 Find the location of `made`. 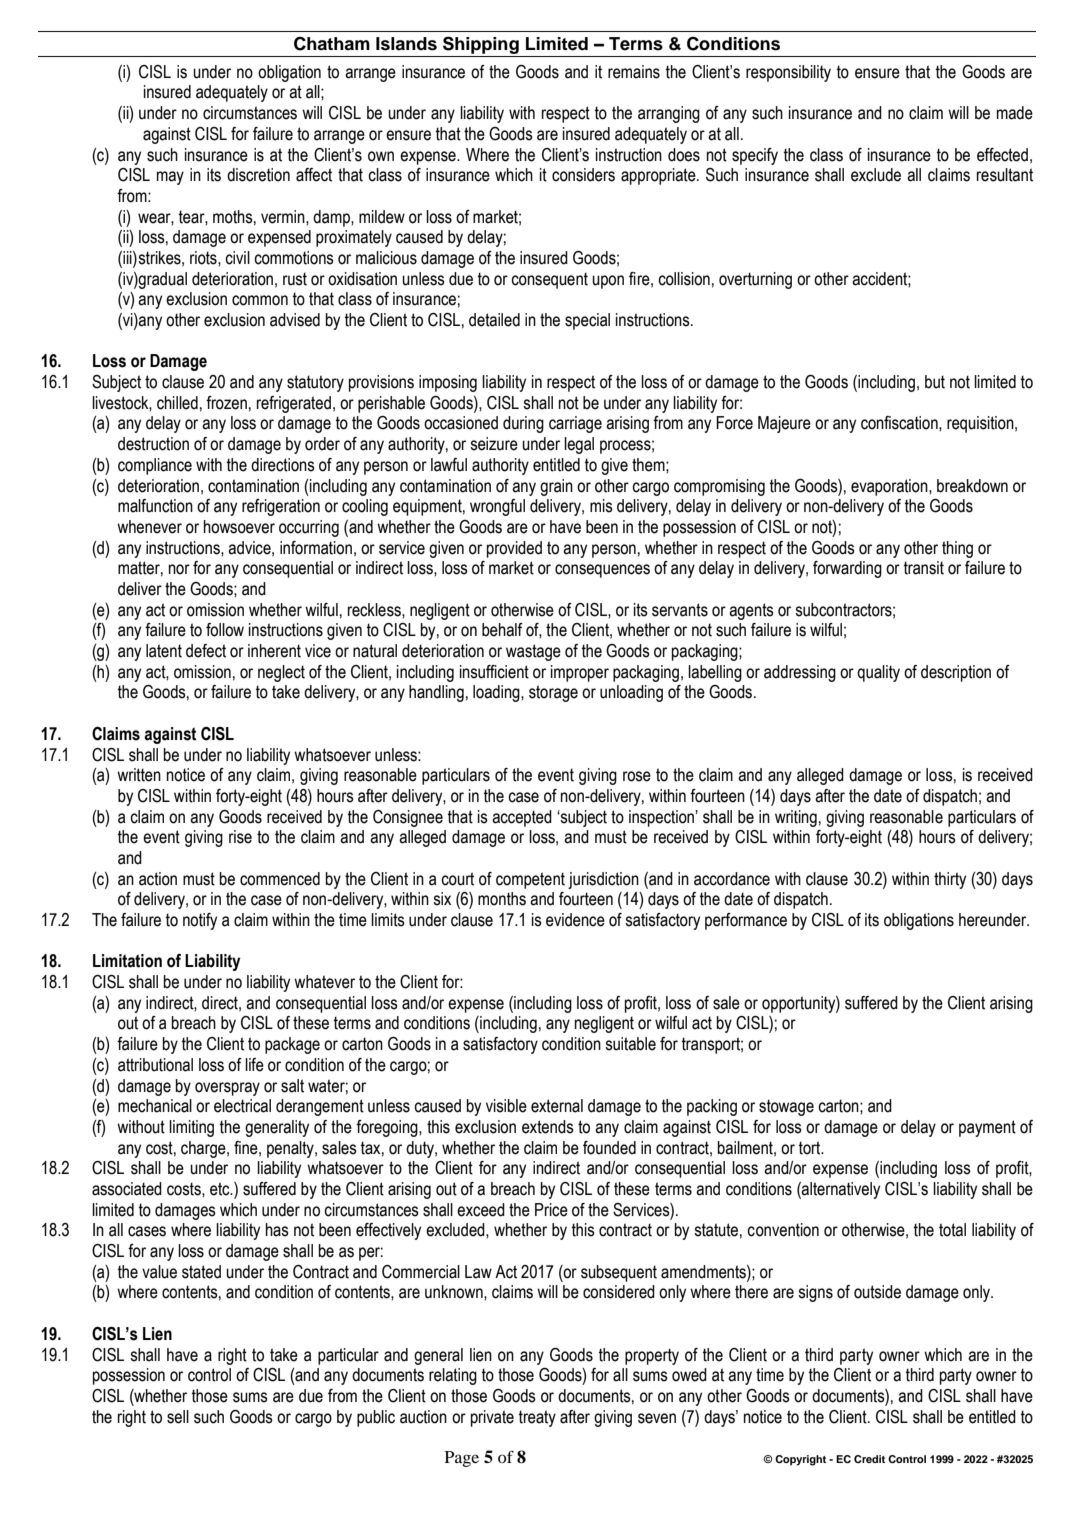

made is located at coordinates (1015, 113).
